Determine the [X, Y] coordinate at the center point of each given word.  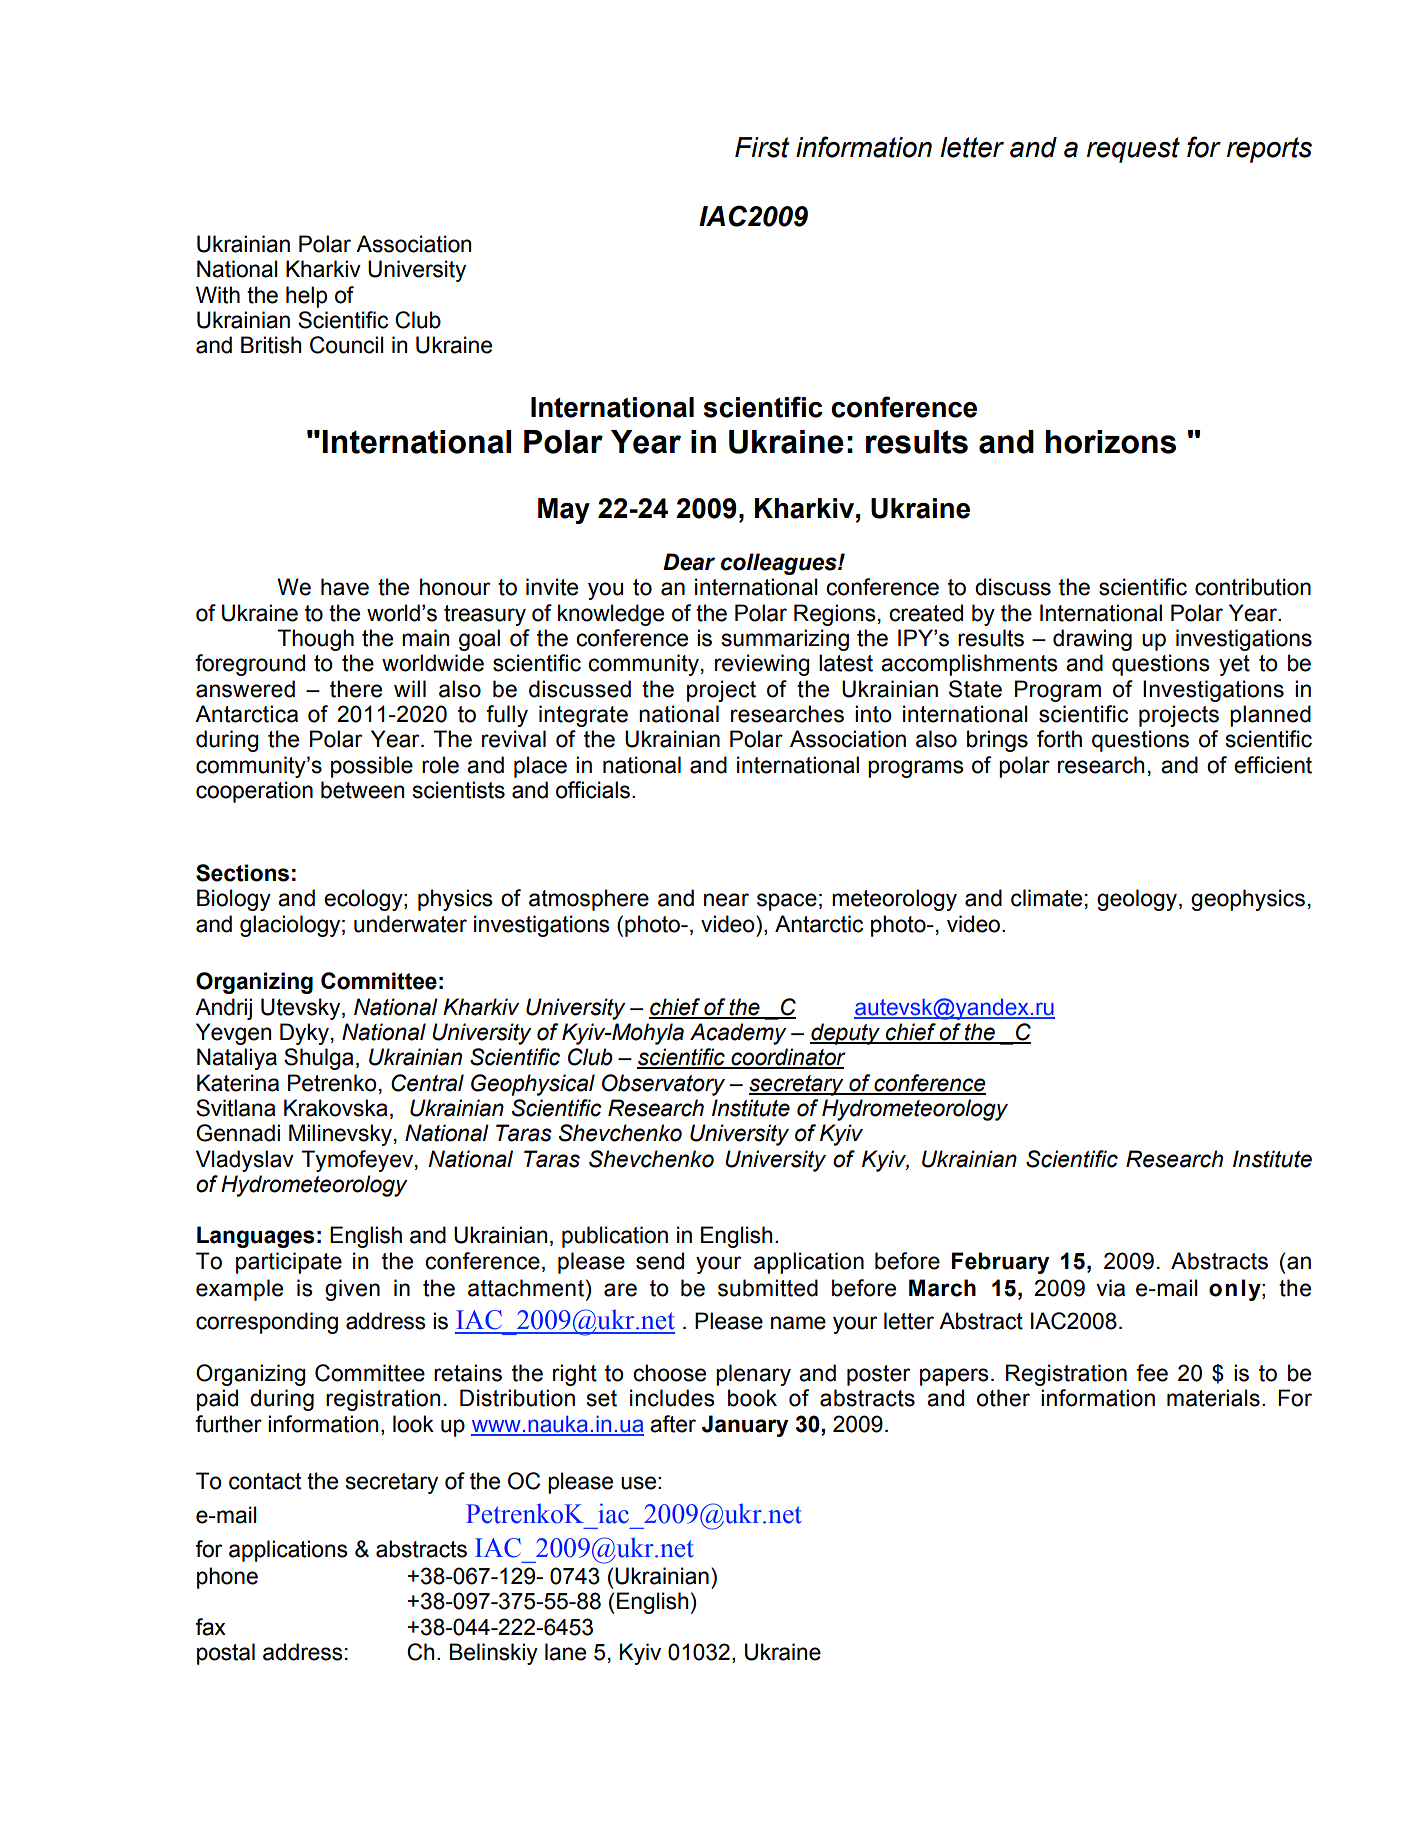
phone [227, 1578]
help [306, 297]
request [1133, 150]
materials [1213, 1398]
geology [1138, 900]
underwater [410, 924]
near [726, 900]
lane [565, 1652]
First [762, 147]
